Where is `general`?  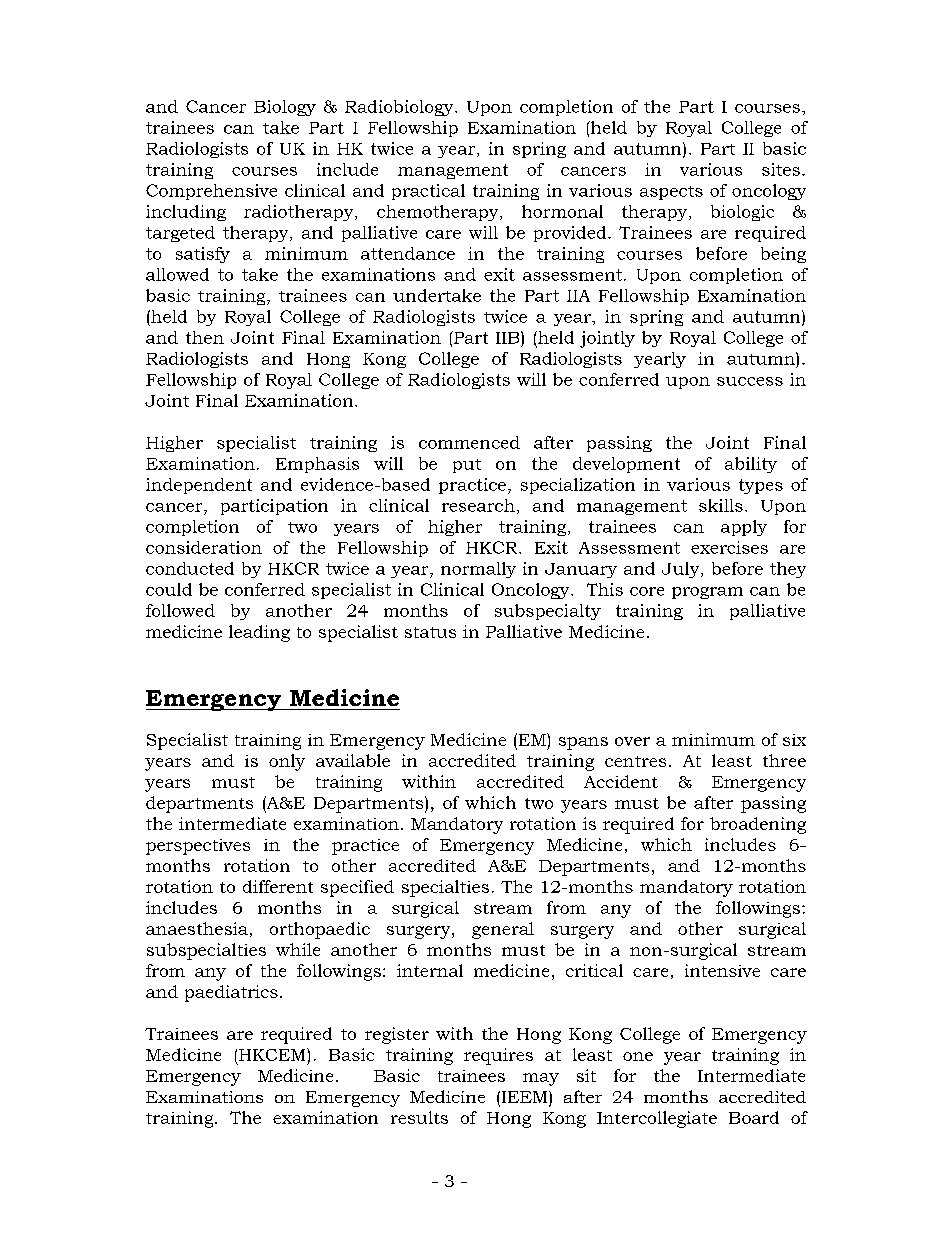
general is located at coordinates (503, 930).
